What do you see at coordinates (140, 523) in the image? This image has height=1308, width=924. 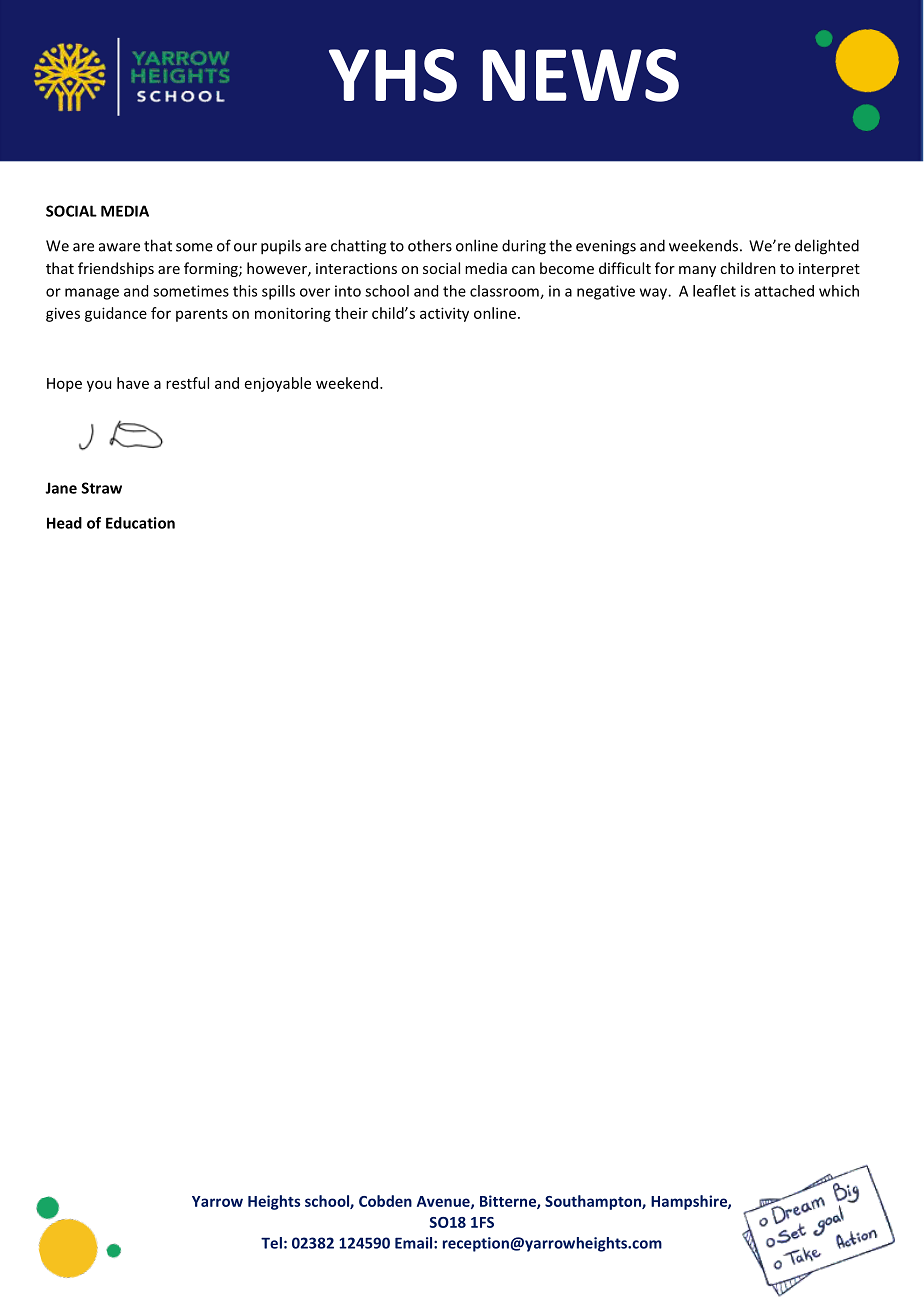 I see `Education` at bounding box center [140, 523].
